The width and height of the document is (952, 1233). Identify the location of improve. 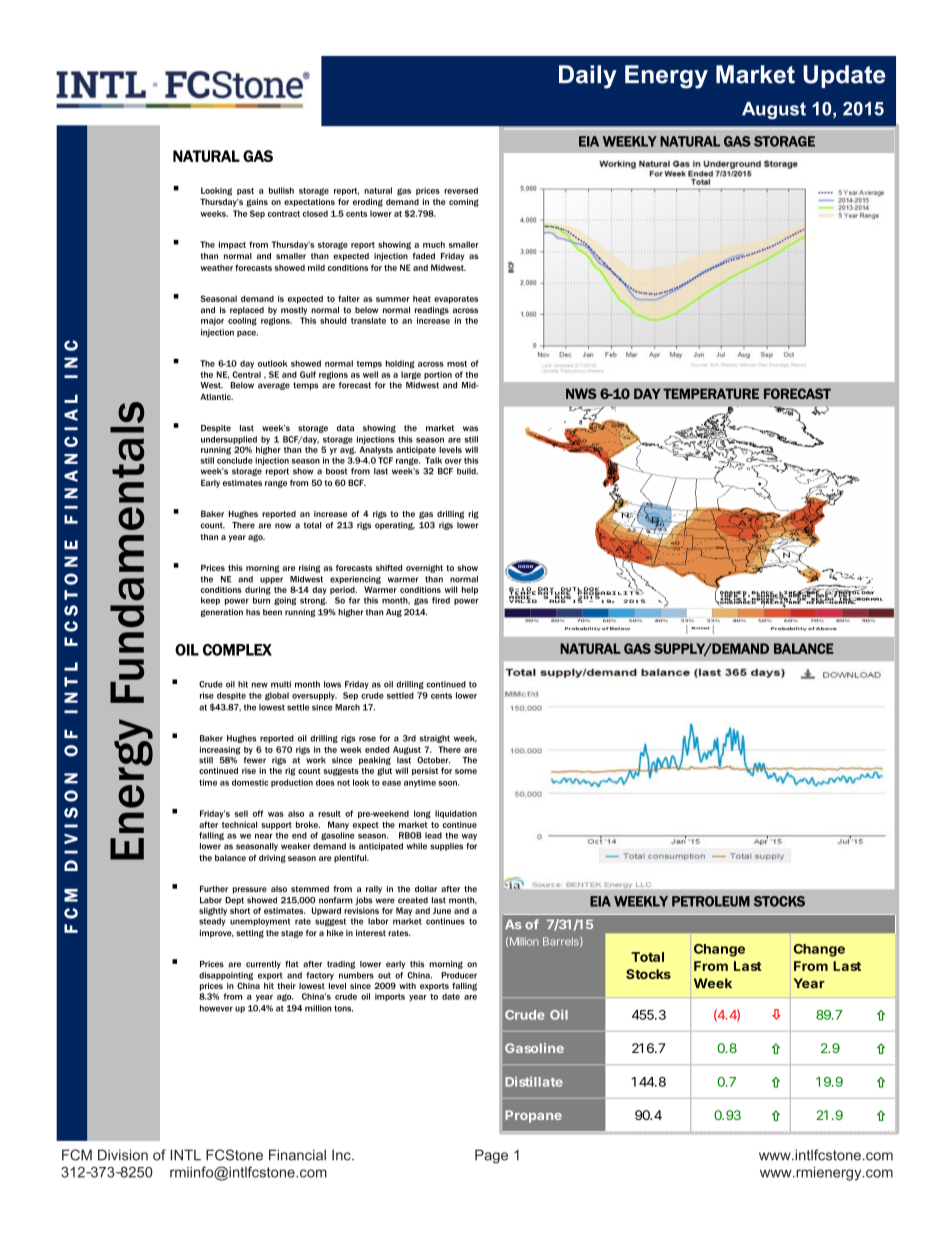
(217, 934).
